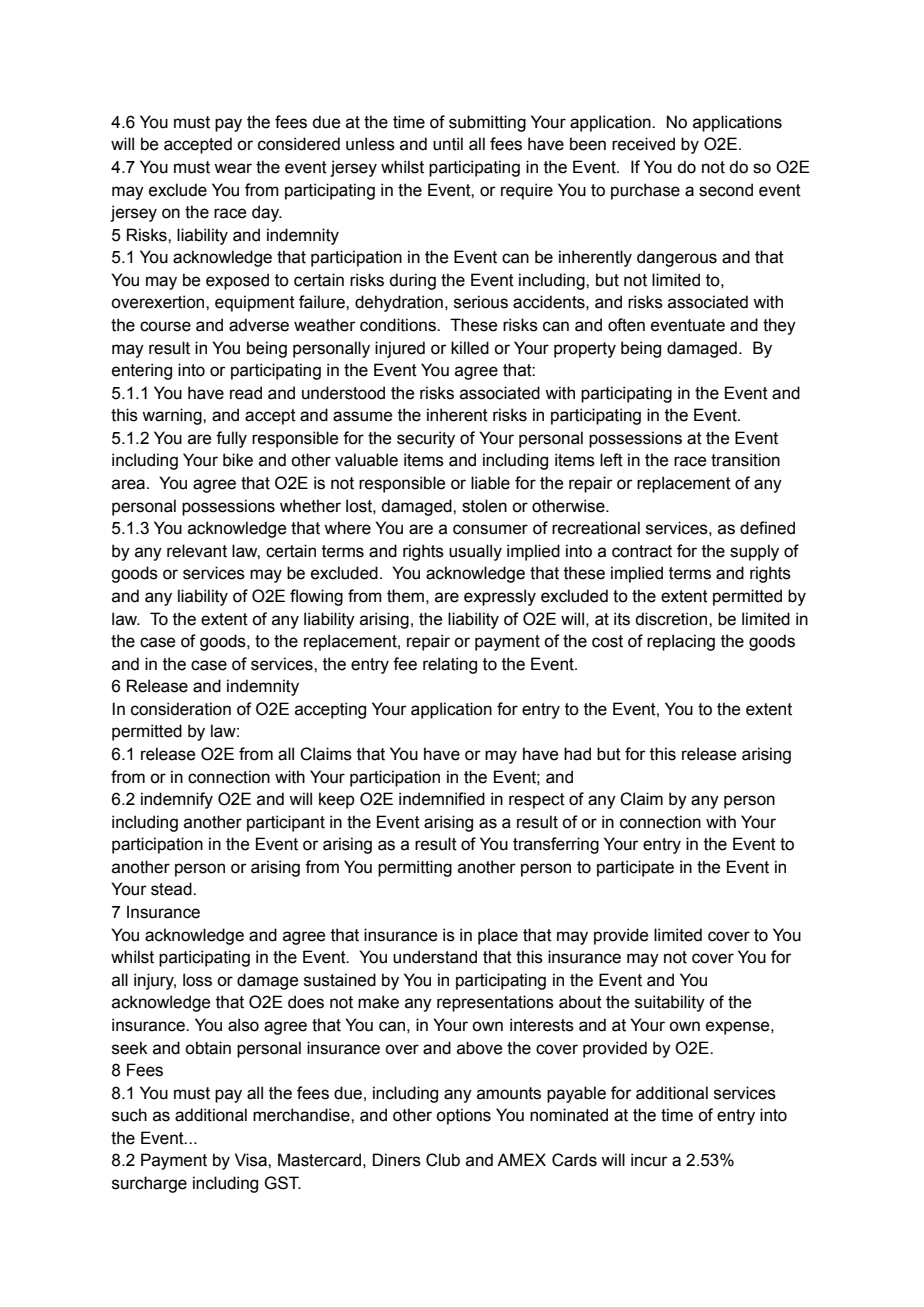  I want to click on consideration, so click(181, 709).
